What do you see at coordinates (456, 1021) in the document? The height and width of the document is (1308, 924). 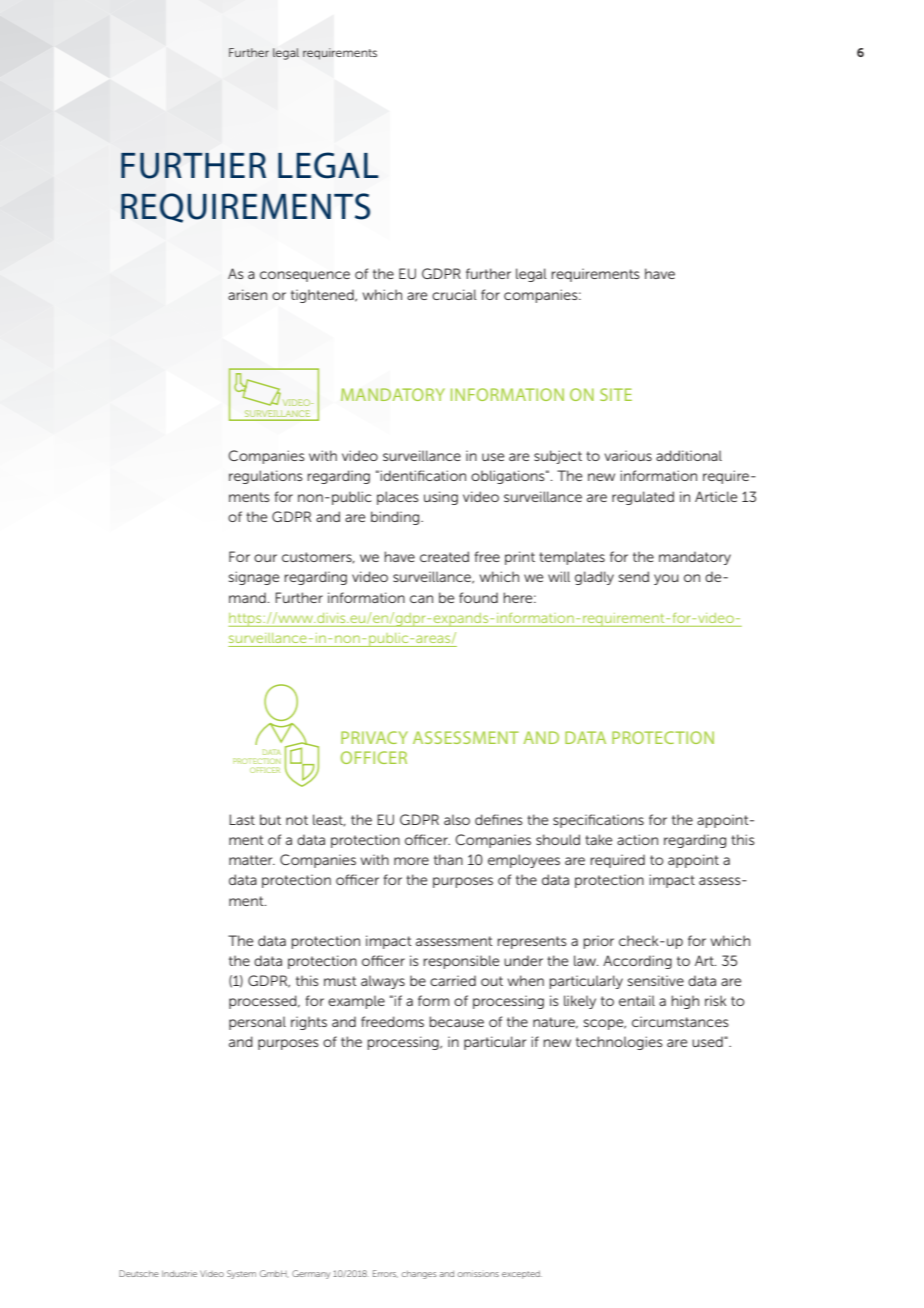 I see `because` at bounding box center [456, 1021].
